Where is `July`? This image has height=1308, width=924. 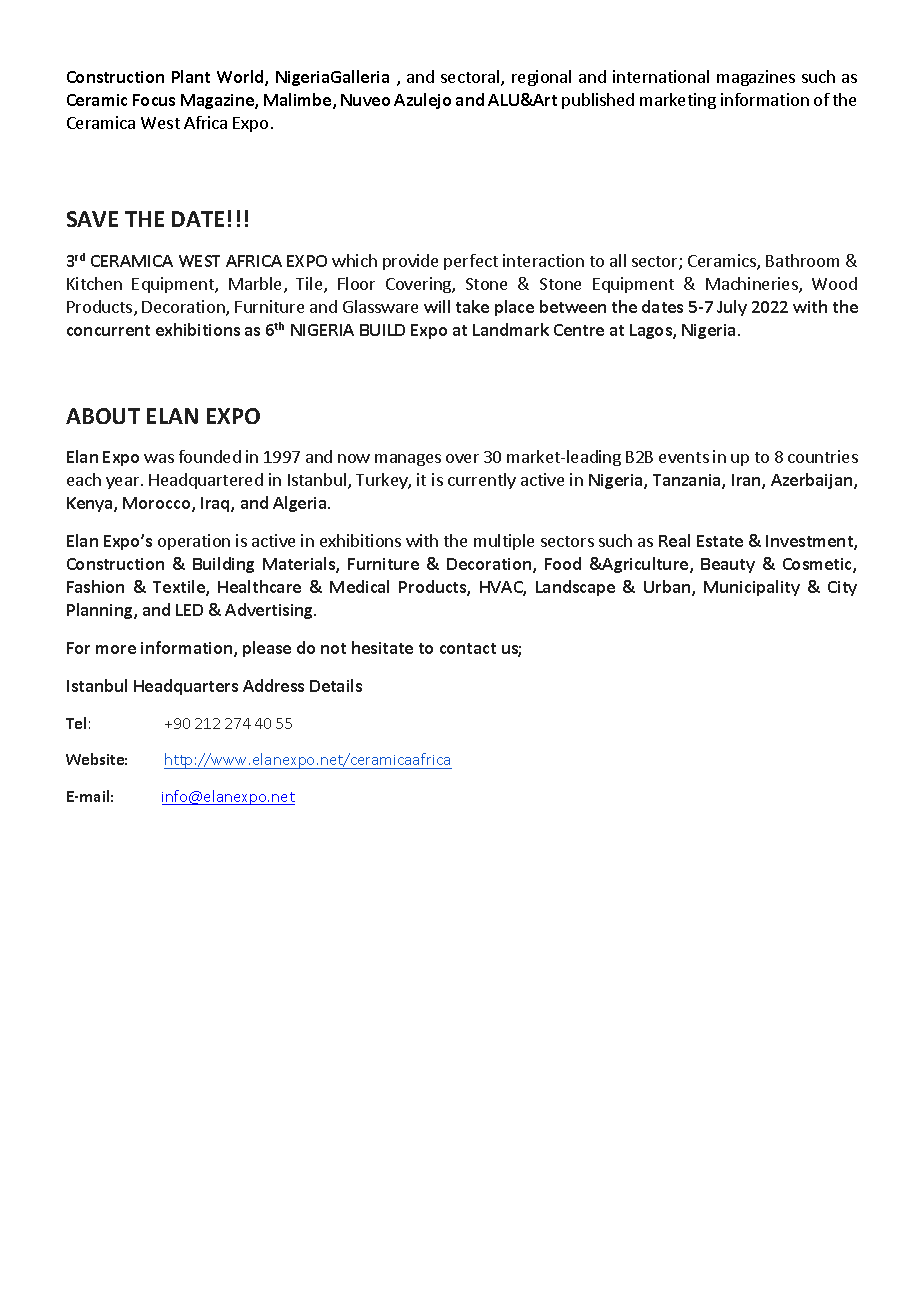
July is located at coordinates (732, 308).
